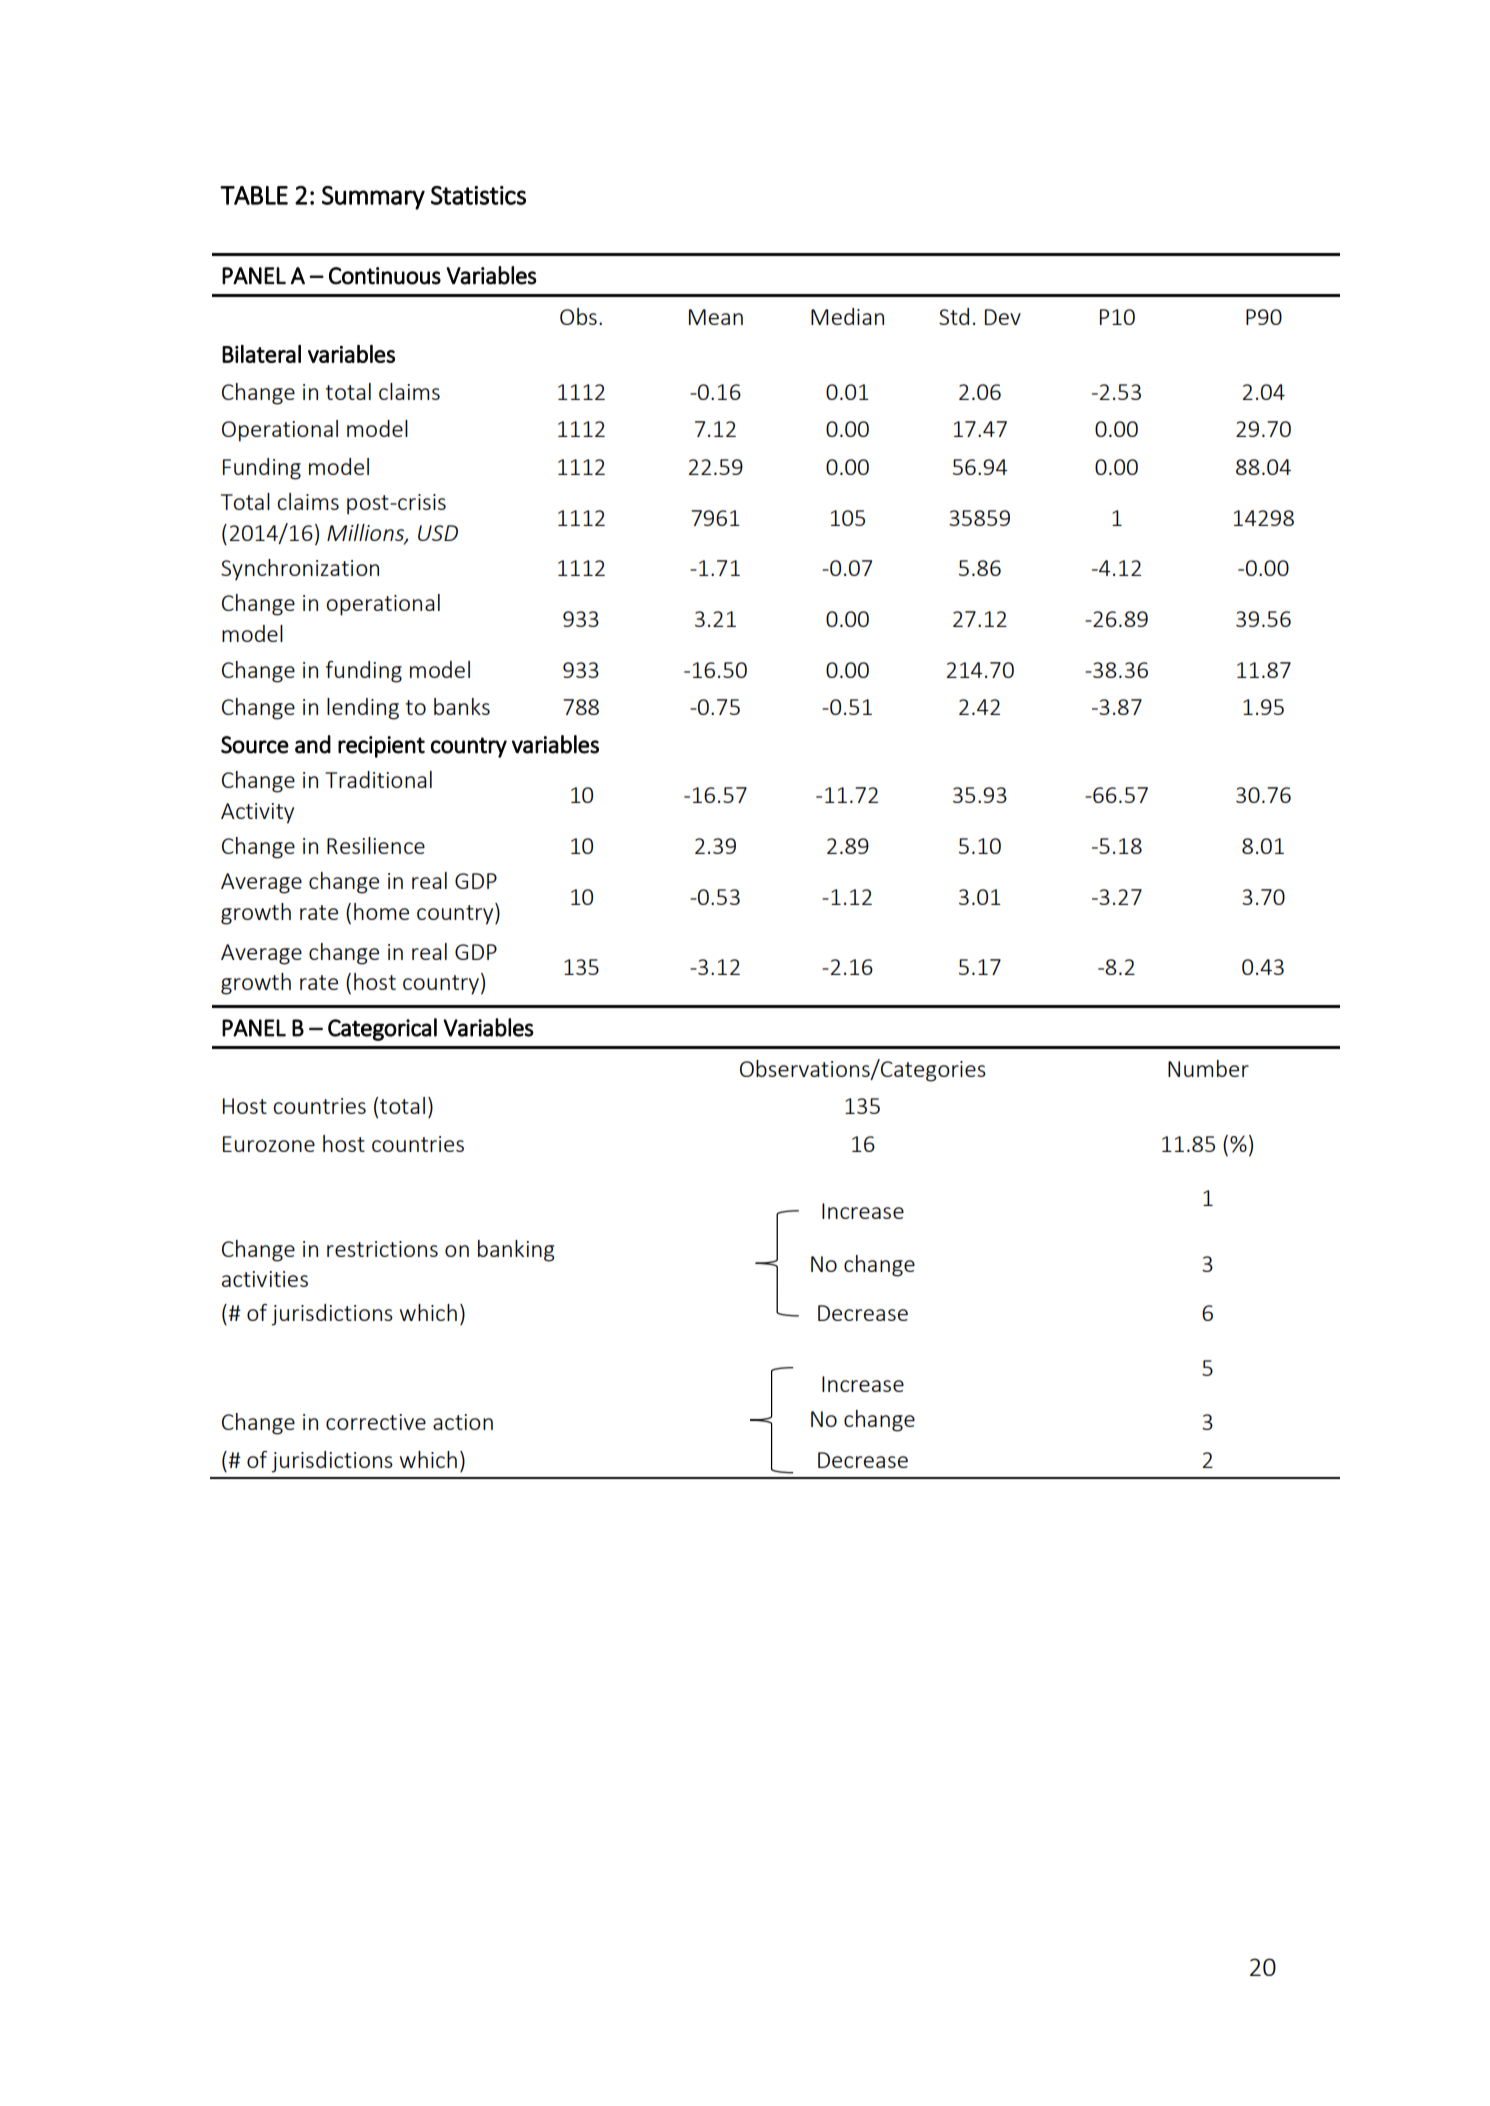 The height and width of the image is (2106, 1490). Describe the element at coordinates (1003, 317) in the image. I see `Dev` at that location.
